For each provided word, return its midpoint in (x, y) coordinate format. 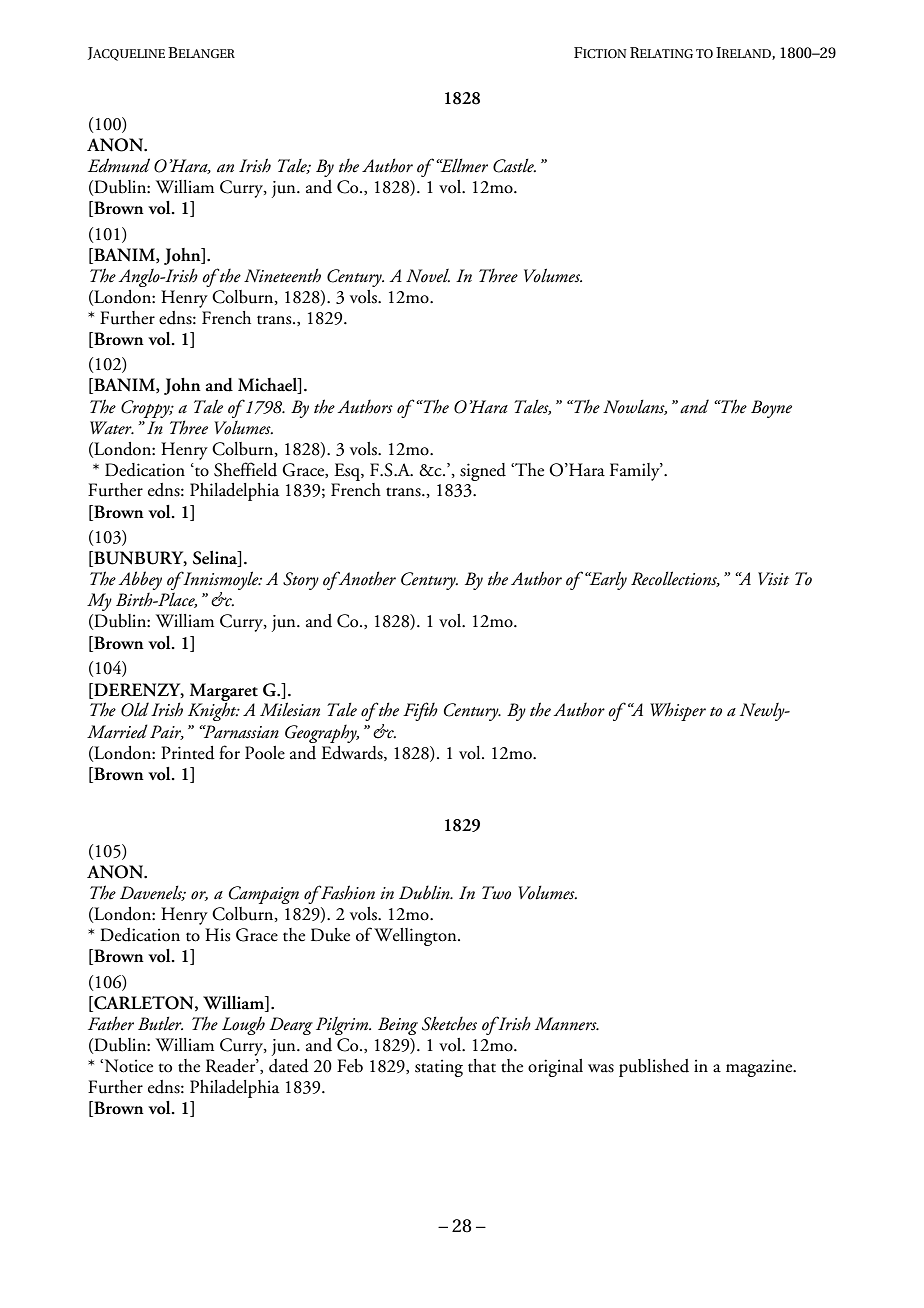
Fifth (420, 711)
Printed (188, 753)
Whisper (678, 711)
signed (483, 472)
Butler (160, 1023)
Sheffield (245, 469)
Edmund (119, 165)
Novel (428, 276)
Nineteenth (282, 275)
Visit (773, 578)
